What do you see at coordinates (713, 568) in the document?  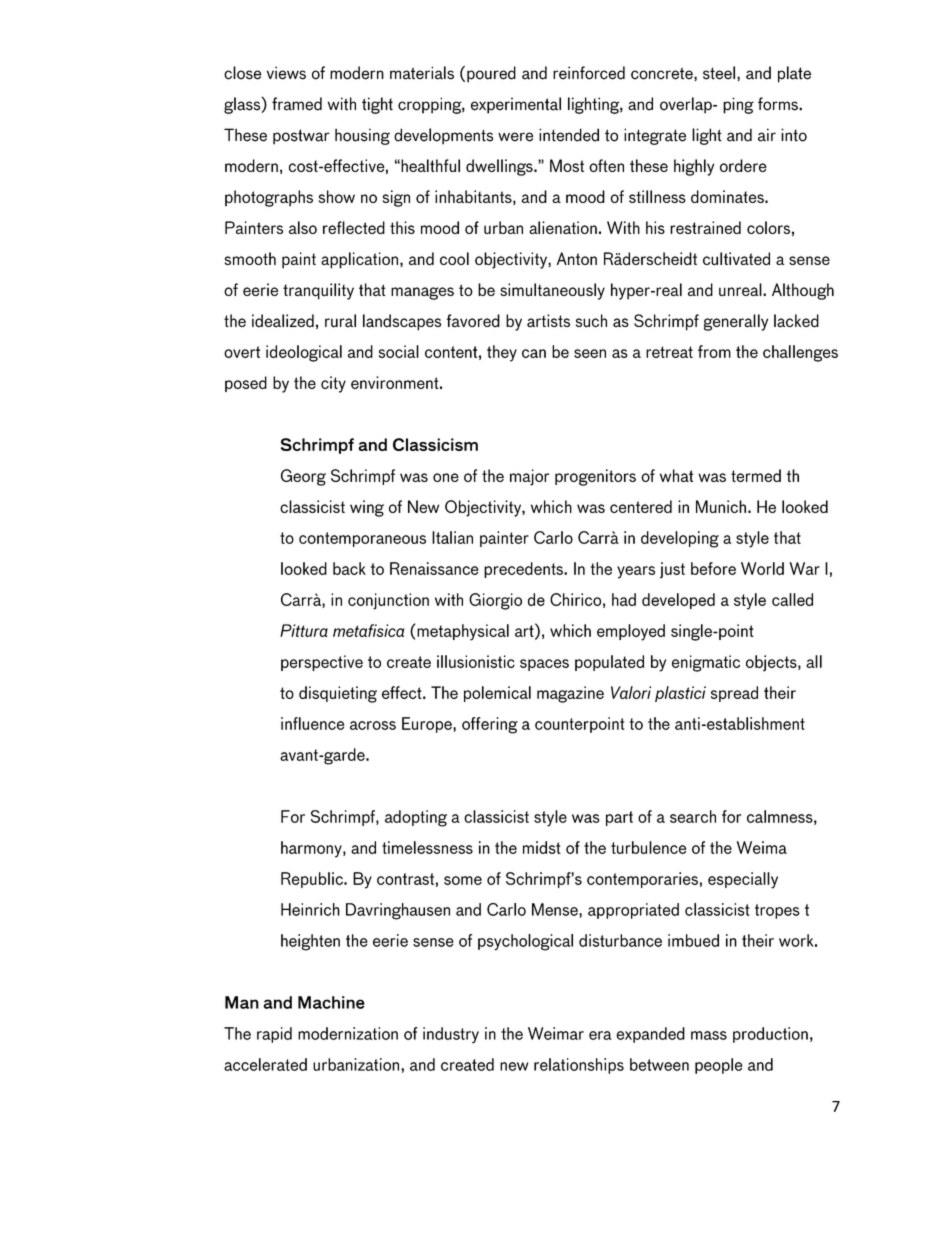 I see `before` at bounding box center [713, 568].
